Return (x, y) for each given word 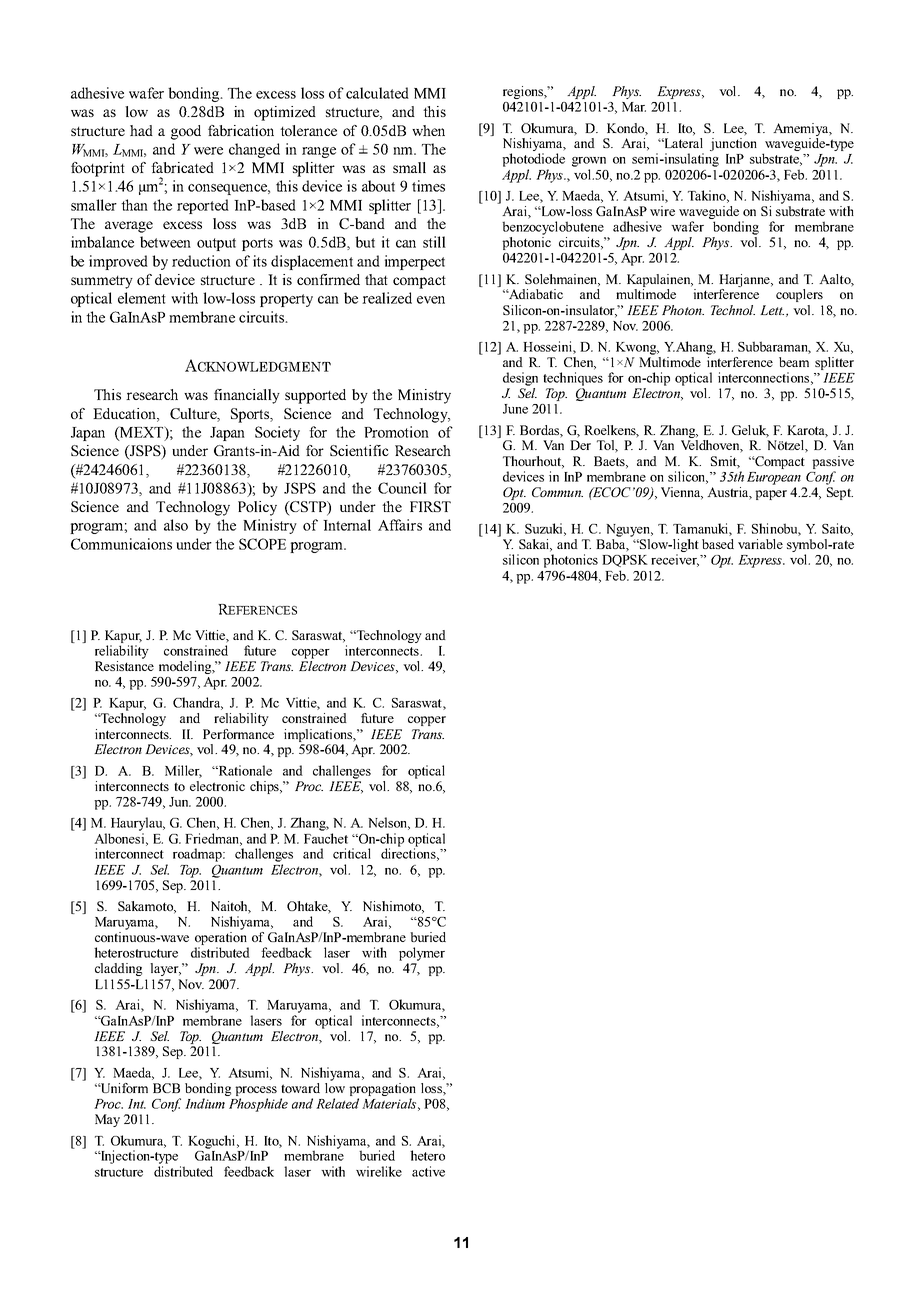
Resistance (124, 666)
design (520, 379)
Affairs (400, 525)
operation (222, 940)
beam (794, 362)
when (428, 130)
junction (733, 144)
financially (247, 396)
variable (760, 544)
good (186, 132)
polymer (422, 954)
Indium (205, 1103)
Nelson (389, 823)
